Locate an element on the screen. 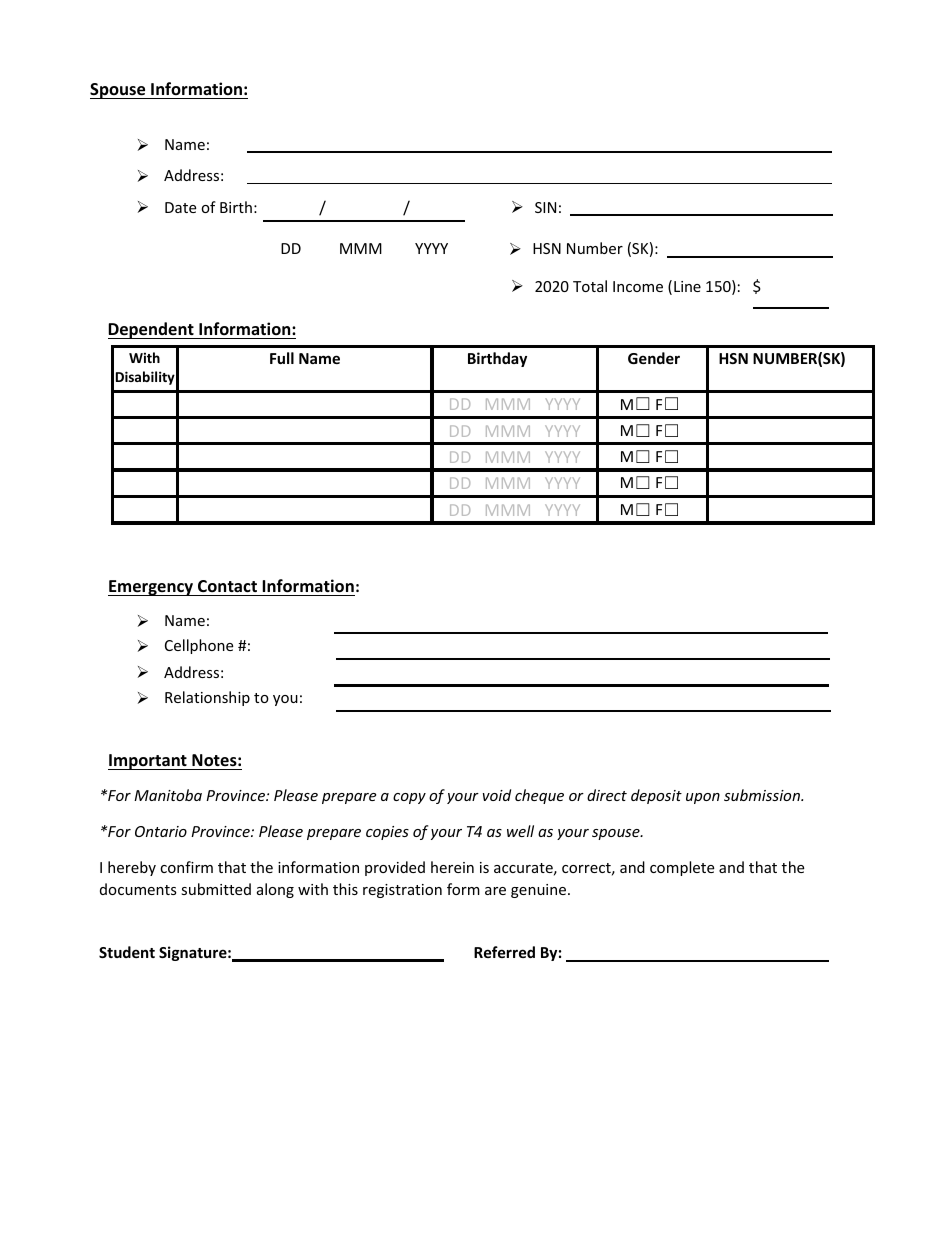 This screenshot has height=1233, width=952. Line is located at coordinates (687, 286).
